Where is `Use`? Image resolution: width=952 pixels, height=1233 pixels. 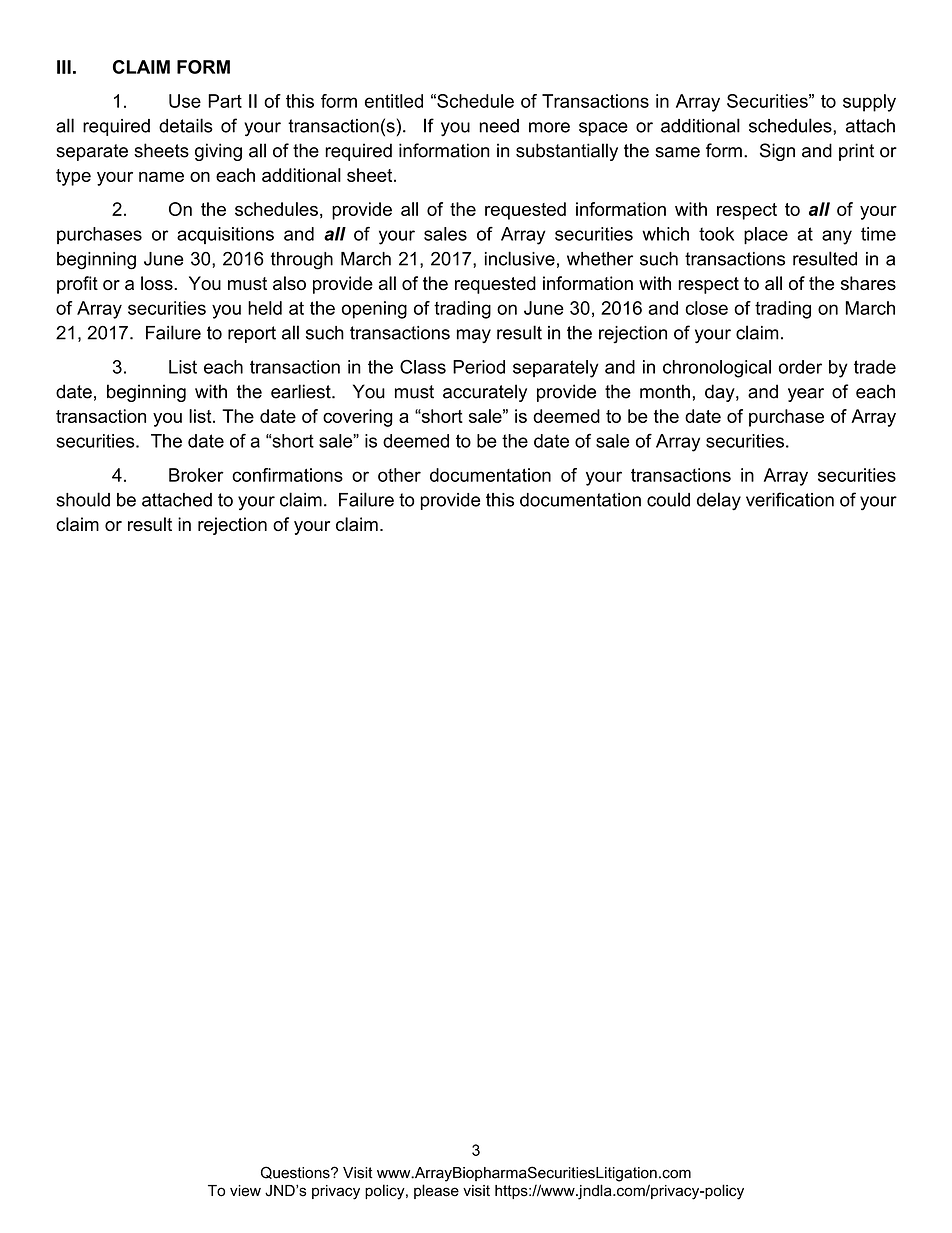
Use is located at coordinates (185, 101).
